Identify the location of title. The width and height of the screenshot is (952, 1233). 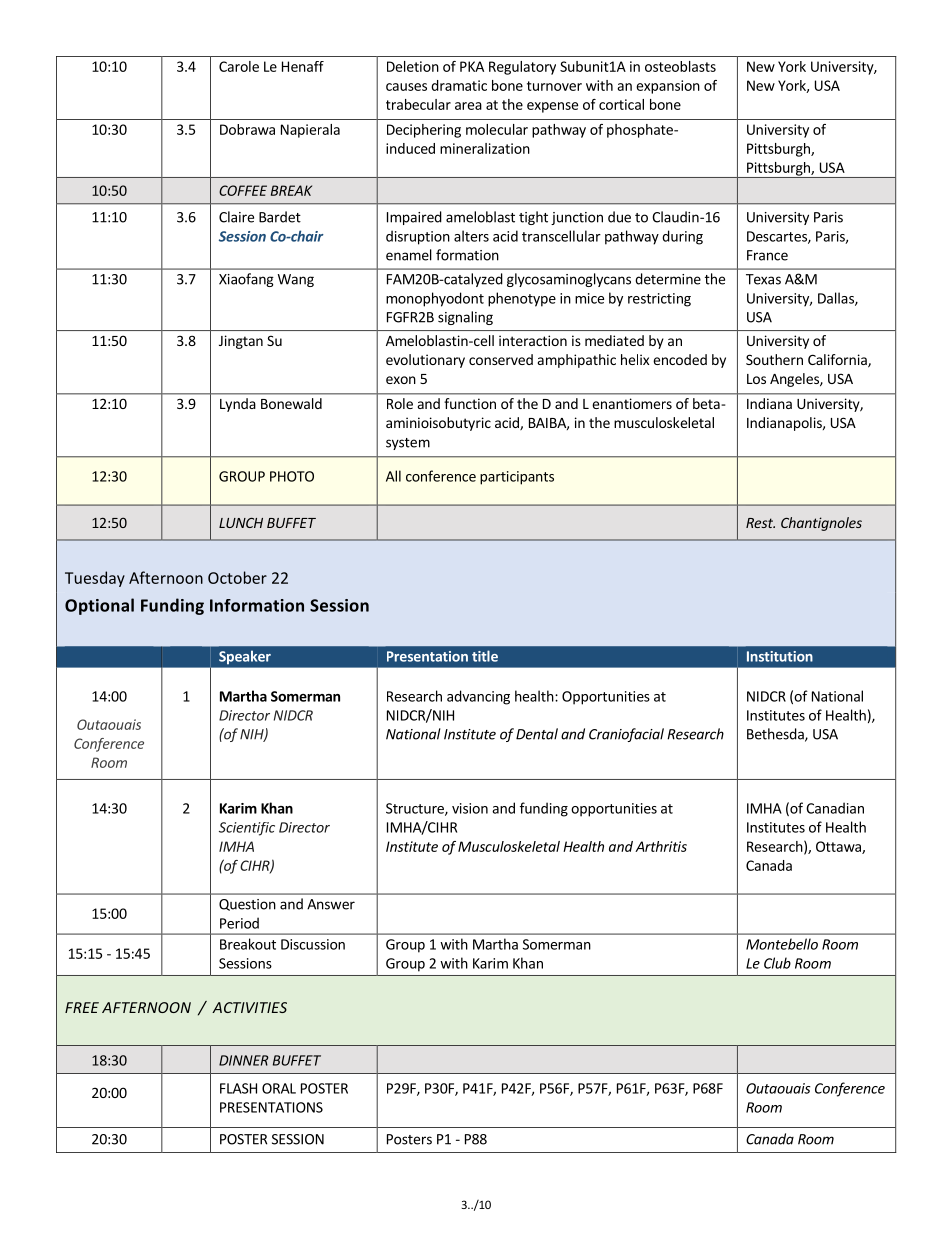
(485, 656).
